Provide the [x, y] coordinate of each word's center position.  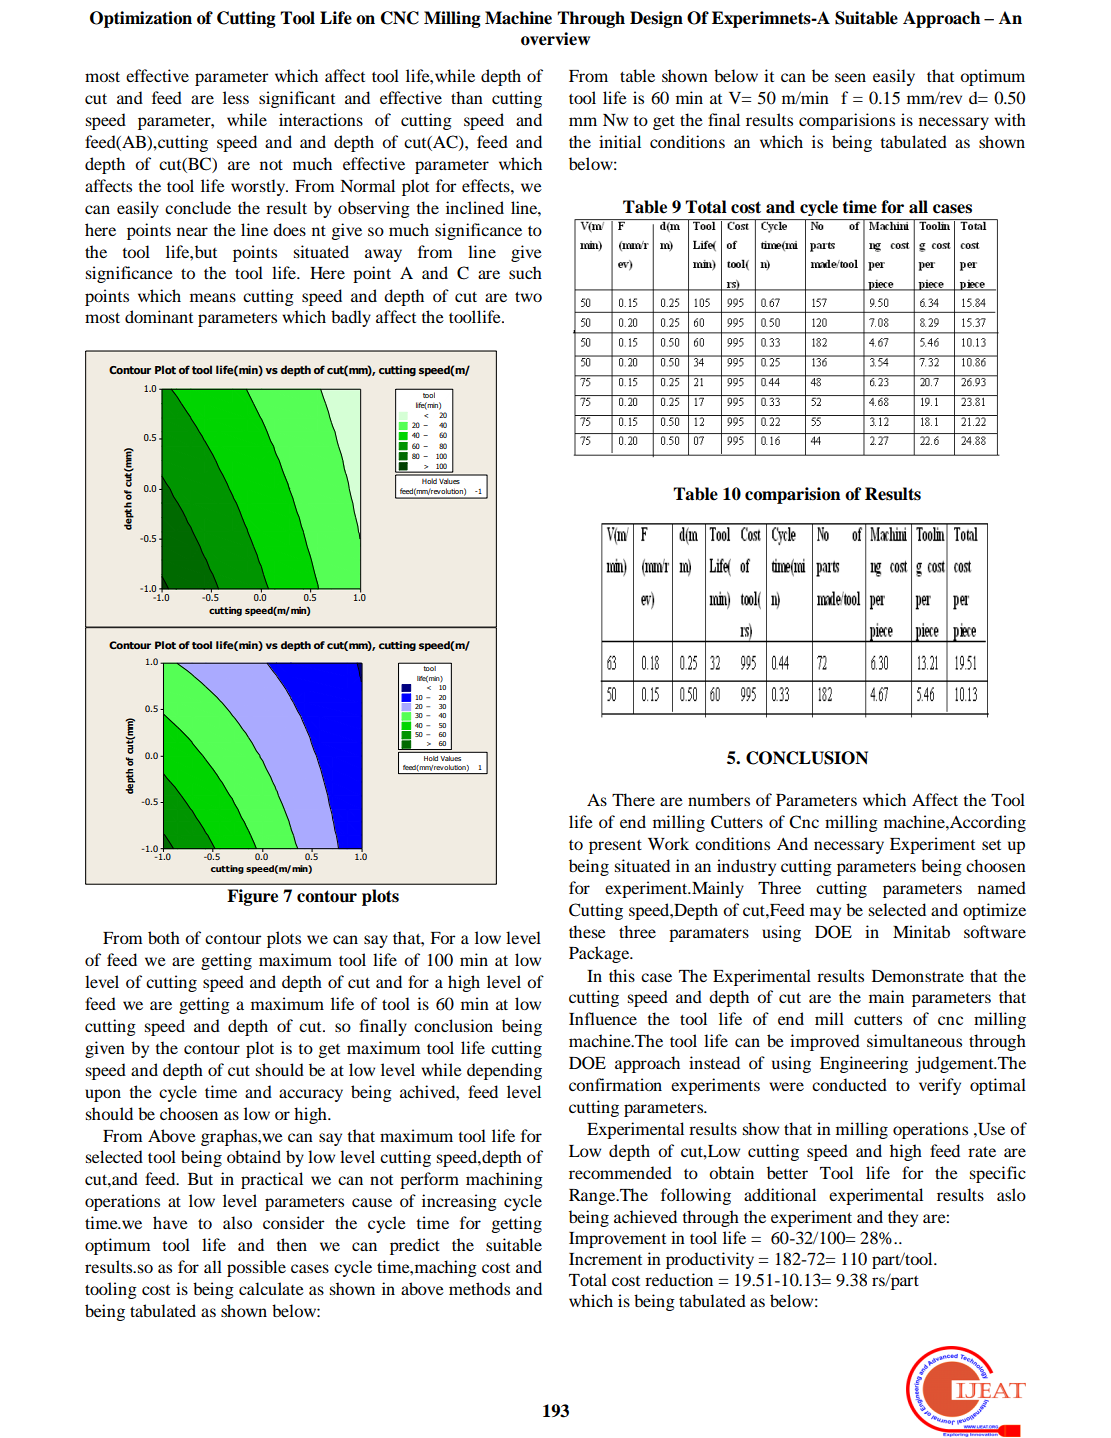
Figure [252, 897]
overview [555, 39]
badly [351, 318]
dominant [159, 316]
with [1010, 119]
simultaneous [914, 1040]
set [991, 845]
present [615, 847]
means [213, 297]
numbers [719, 799]
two [528, 297]
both [164, 937]
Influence [603, 1018]
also [237, 1222]
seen [850, 77]
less [236, 97]
